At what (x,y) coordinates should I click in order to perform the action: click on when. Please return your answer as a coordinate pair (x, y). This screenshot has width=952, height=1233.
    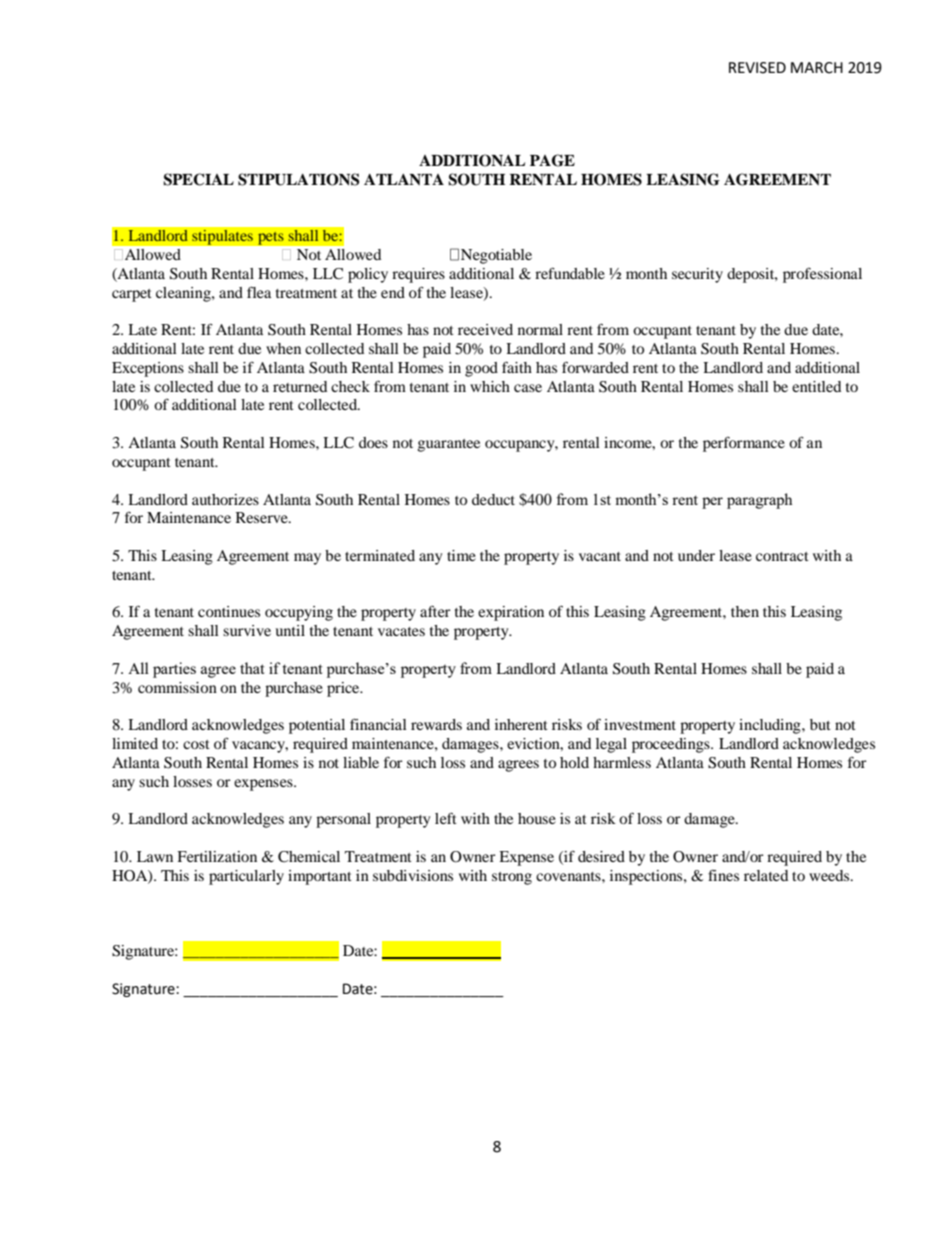
    Looking at the image, I should click on (283, 348).
